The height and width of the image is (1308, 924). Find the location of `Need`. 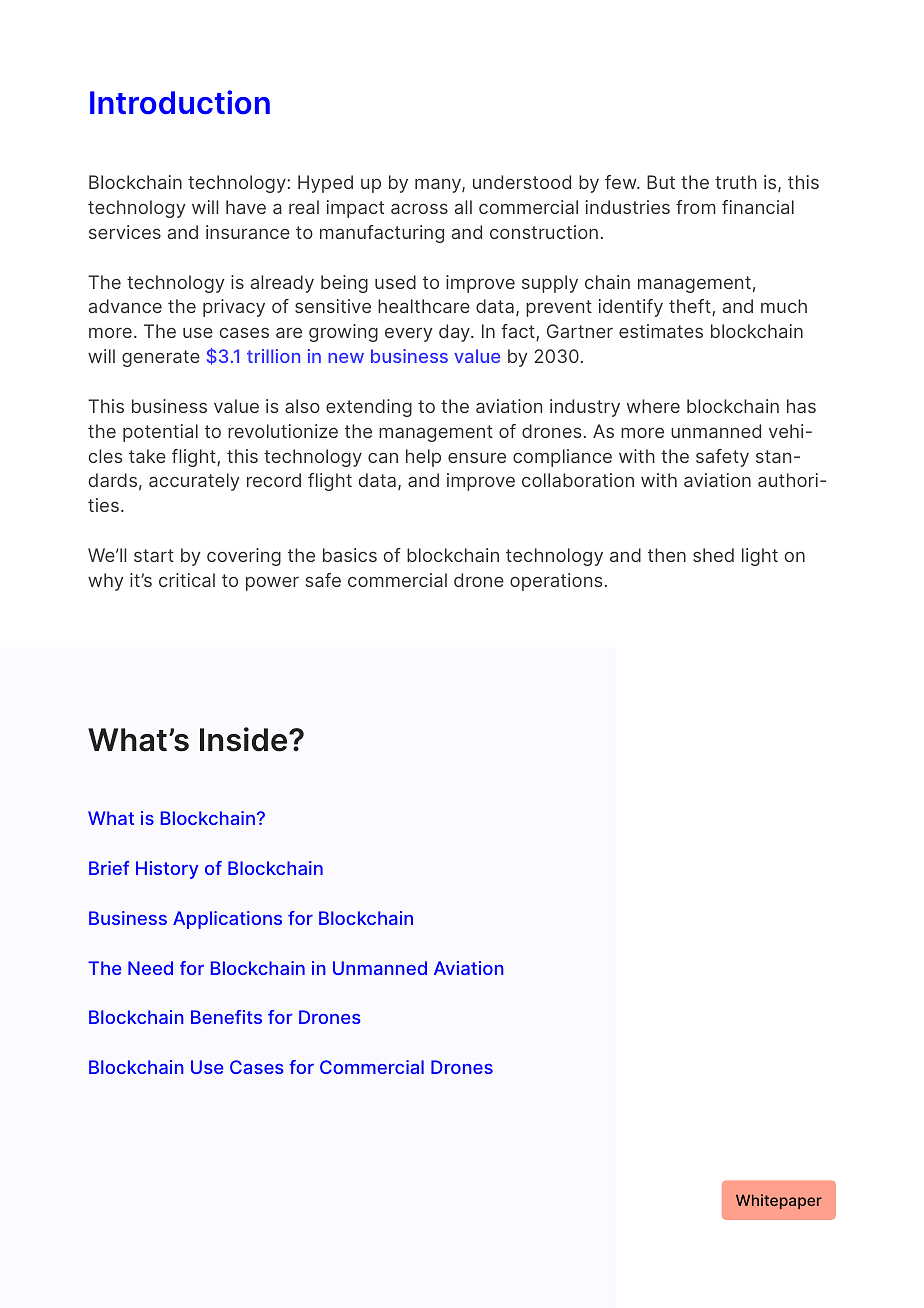

Need is located at coordinates (150, 968).
